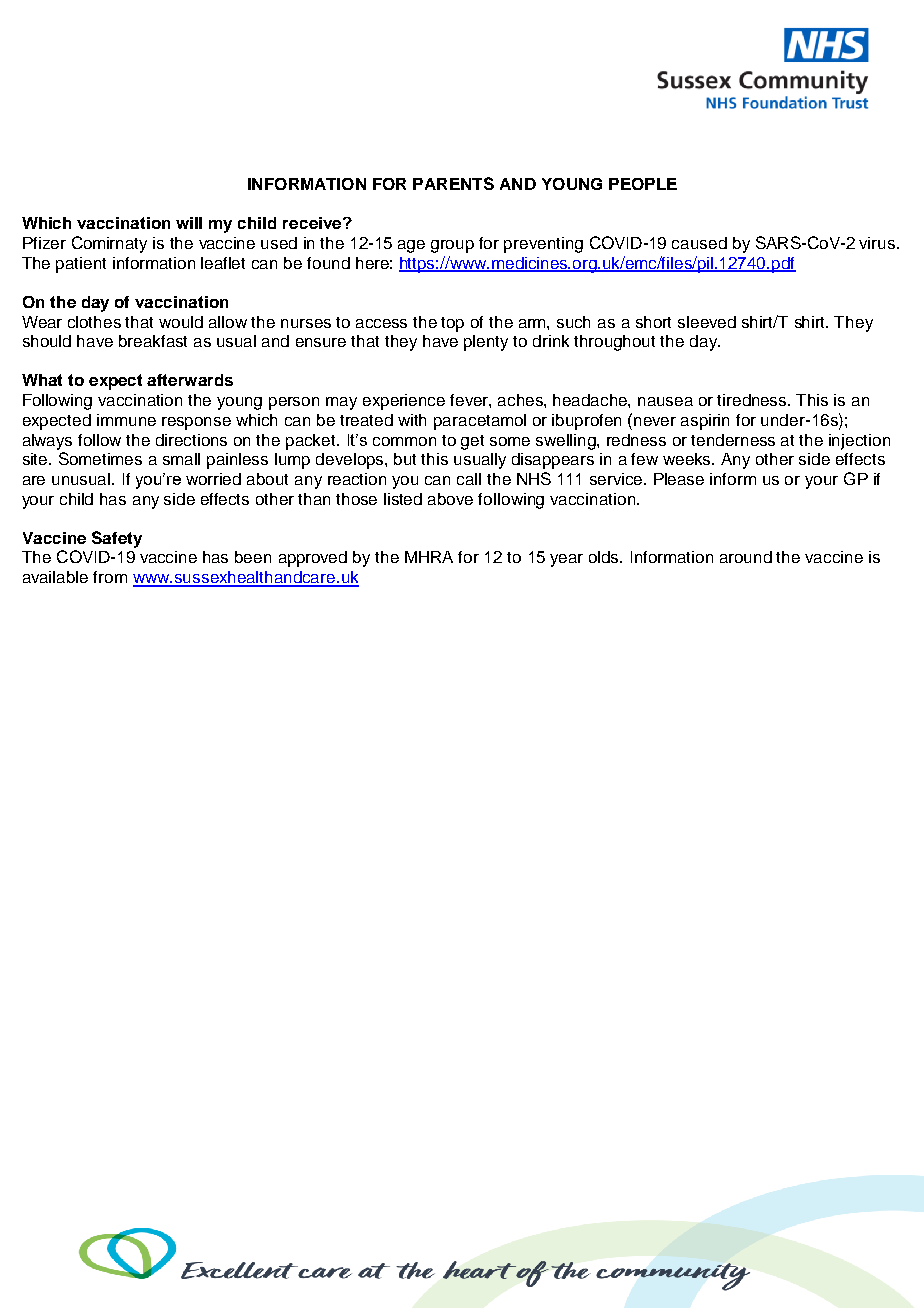 The height and width of the screenshot is (1308, 924). What do you see at coordinates (404, 402) in the screenshot?
I see `experience` at bounding box center [404, 402].
